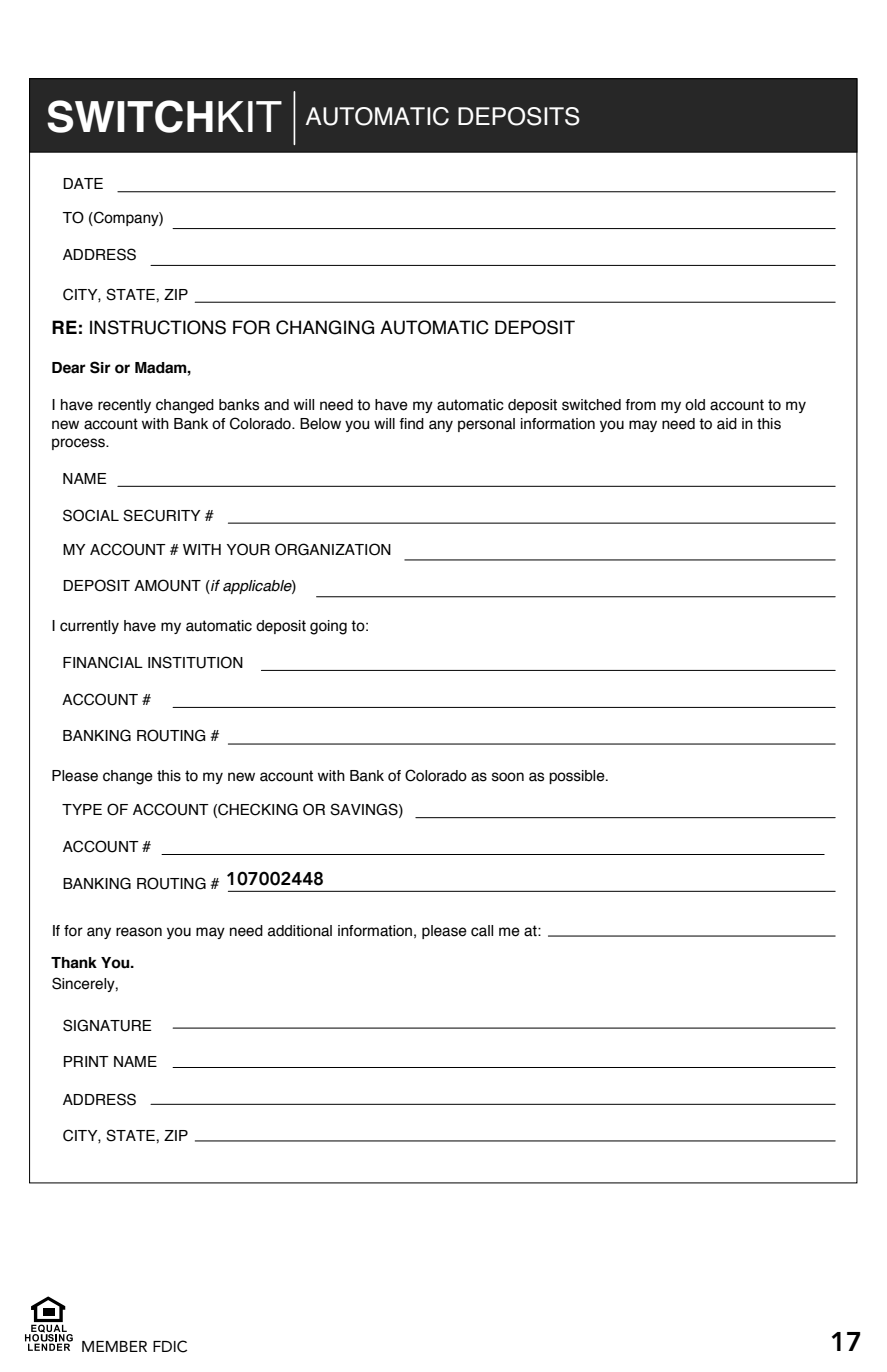 The height and width of the page is (1372, 887). Describe the element at coordinates (333, 549) in the page. I see `ORGANIZATION` at that location.
